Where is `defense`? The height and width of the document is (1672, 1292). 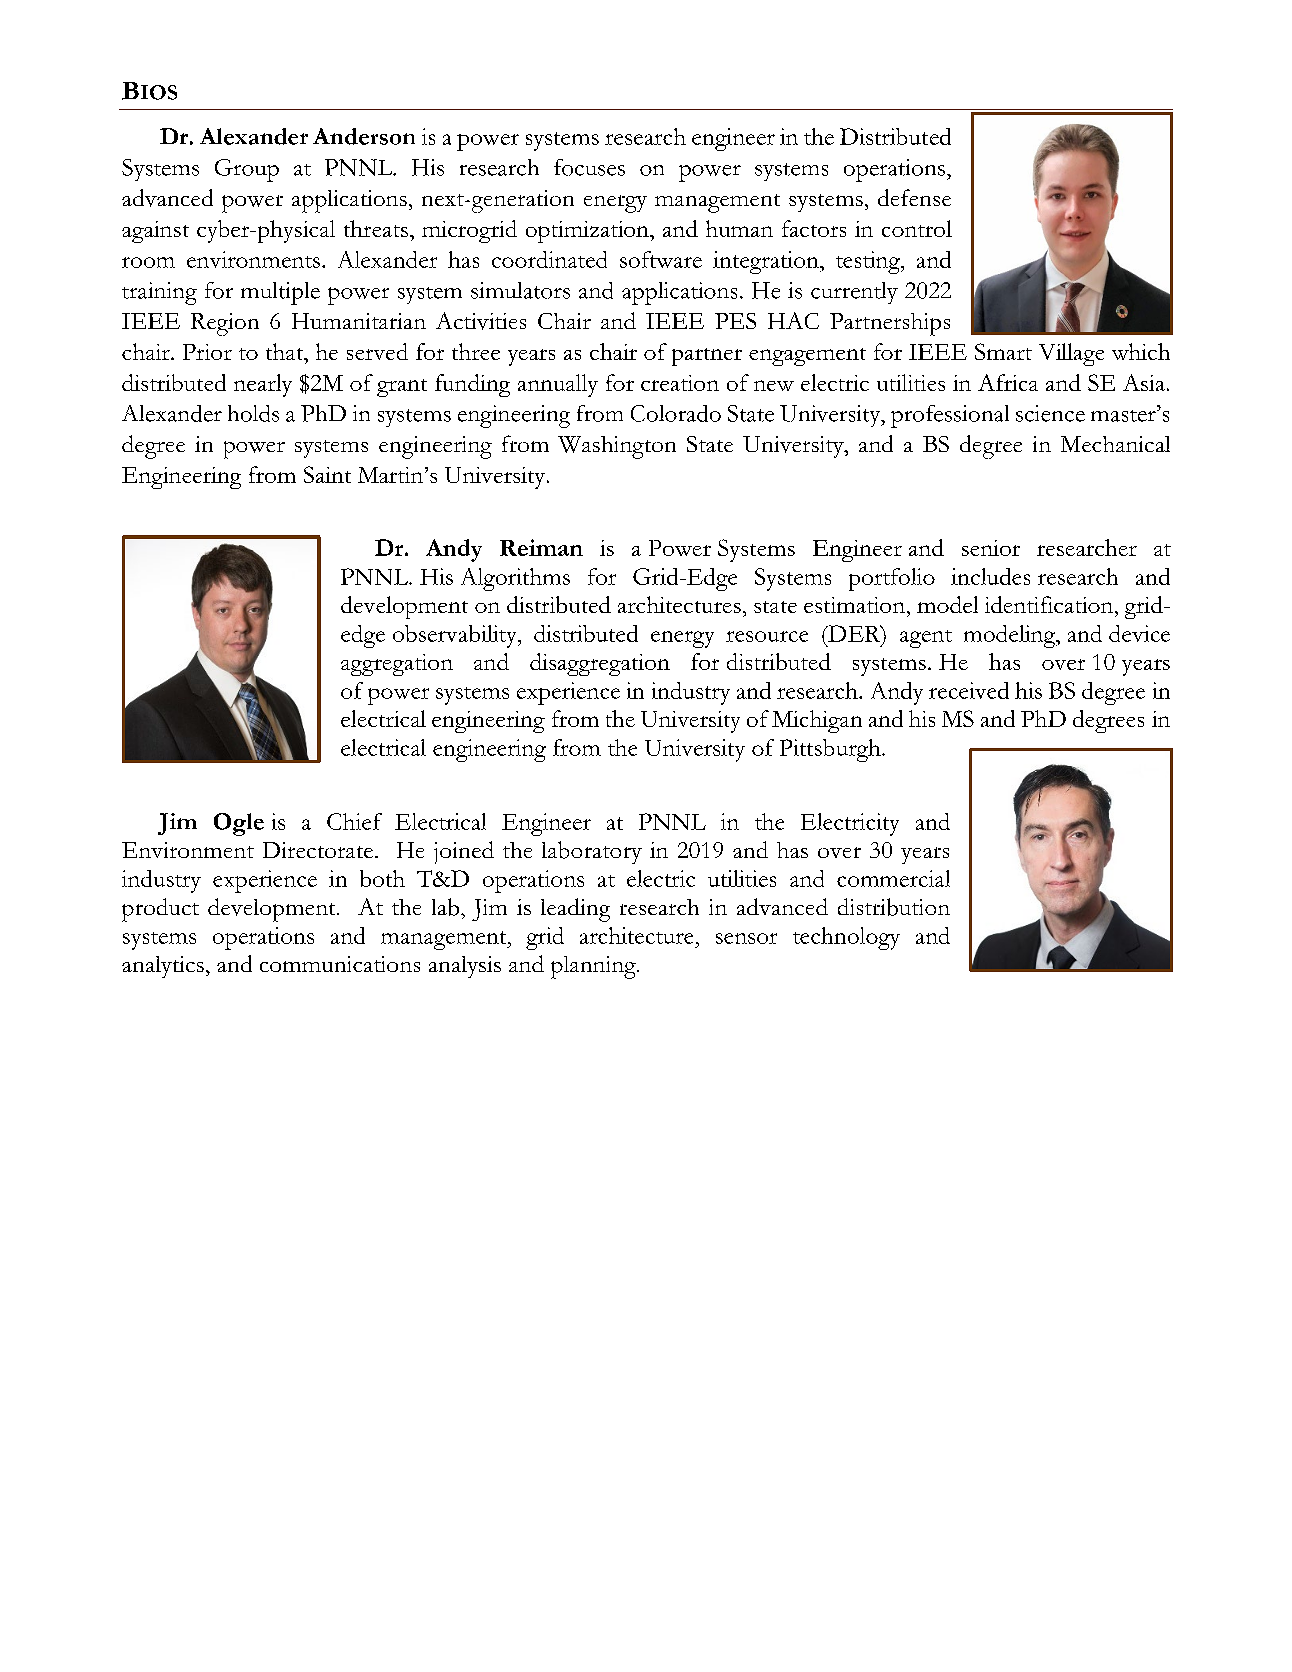 defense is located at coordinates (914, 197).
